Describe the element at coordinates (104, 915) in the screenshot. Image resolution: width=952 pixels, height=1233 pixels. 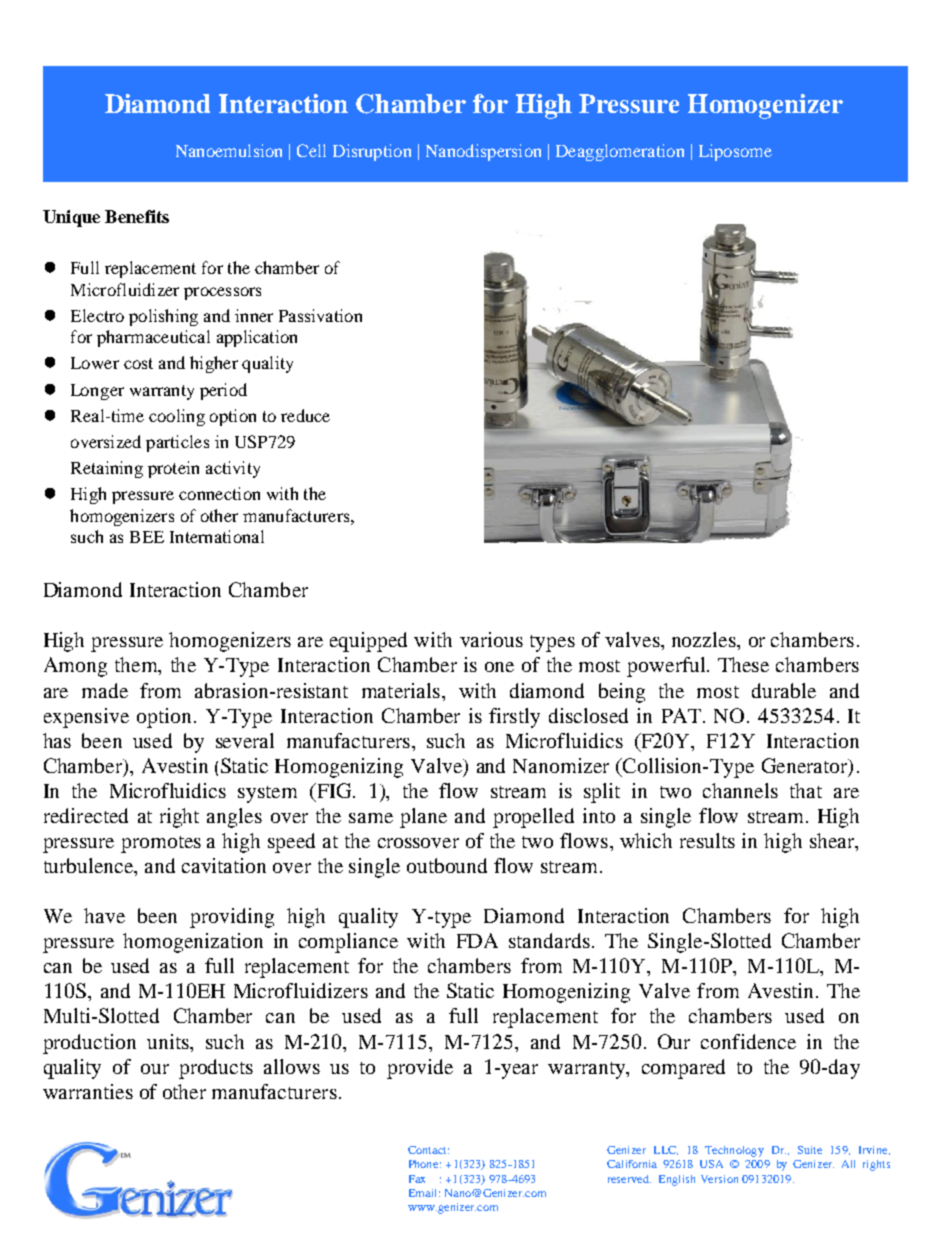
I see `have` at that location.
